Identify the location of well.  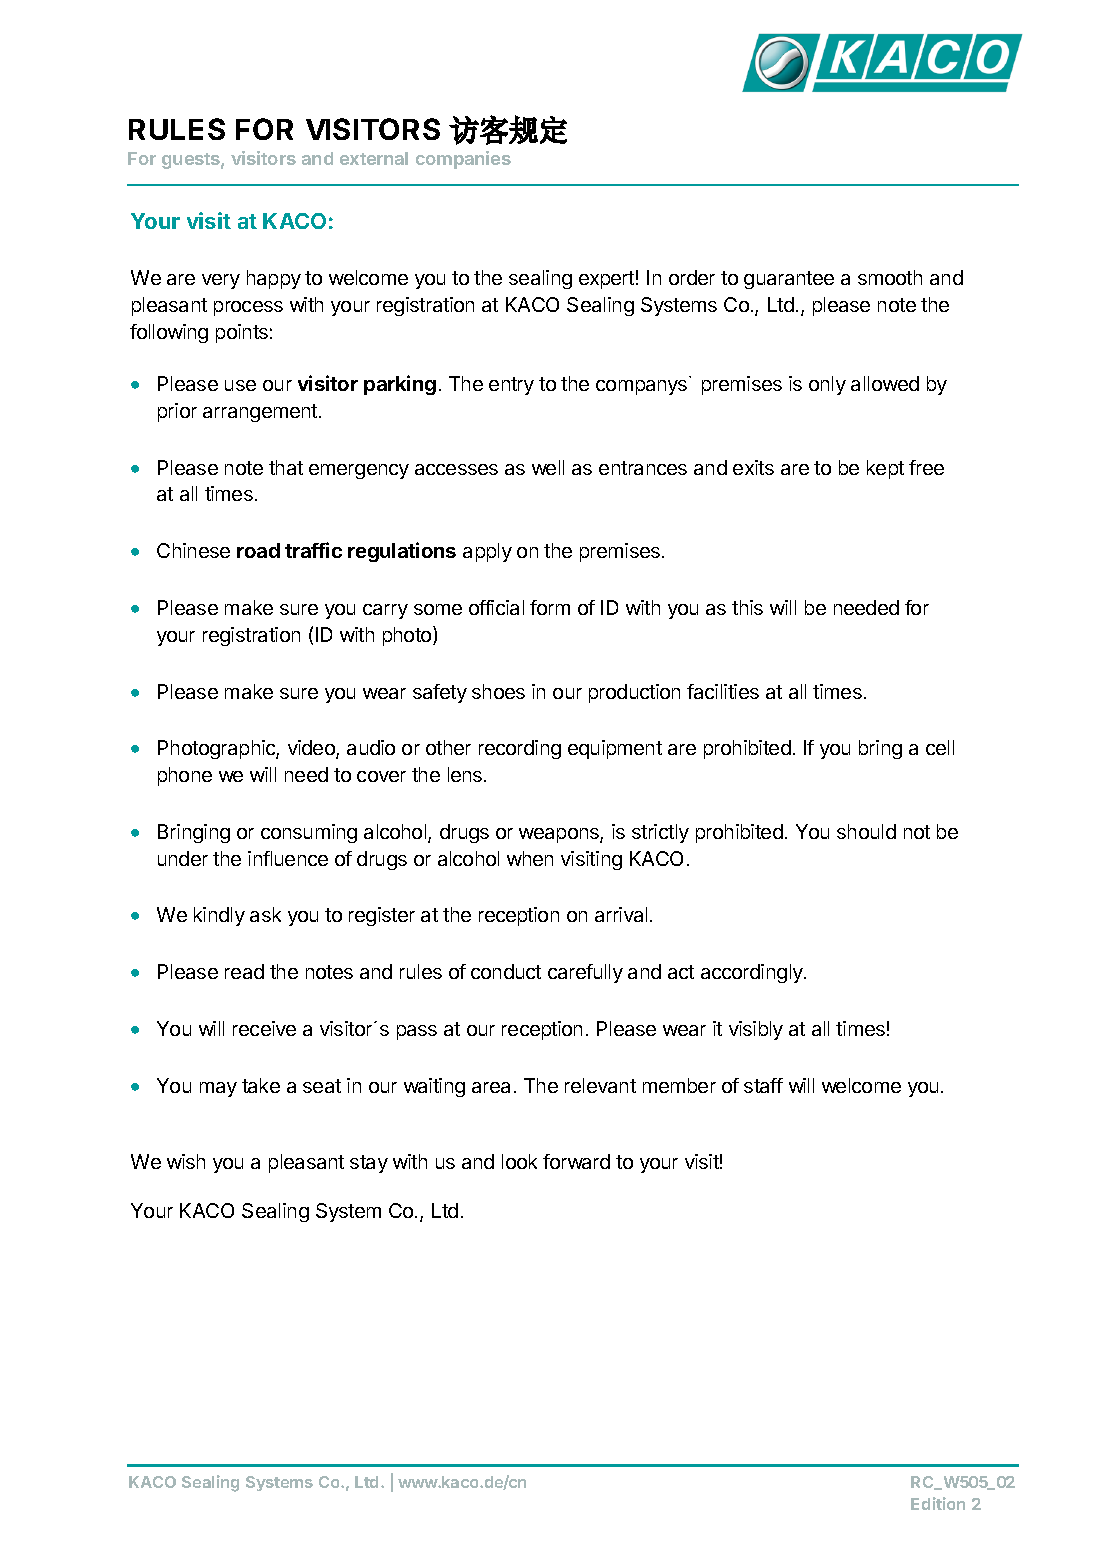
(548, 467).
